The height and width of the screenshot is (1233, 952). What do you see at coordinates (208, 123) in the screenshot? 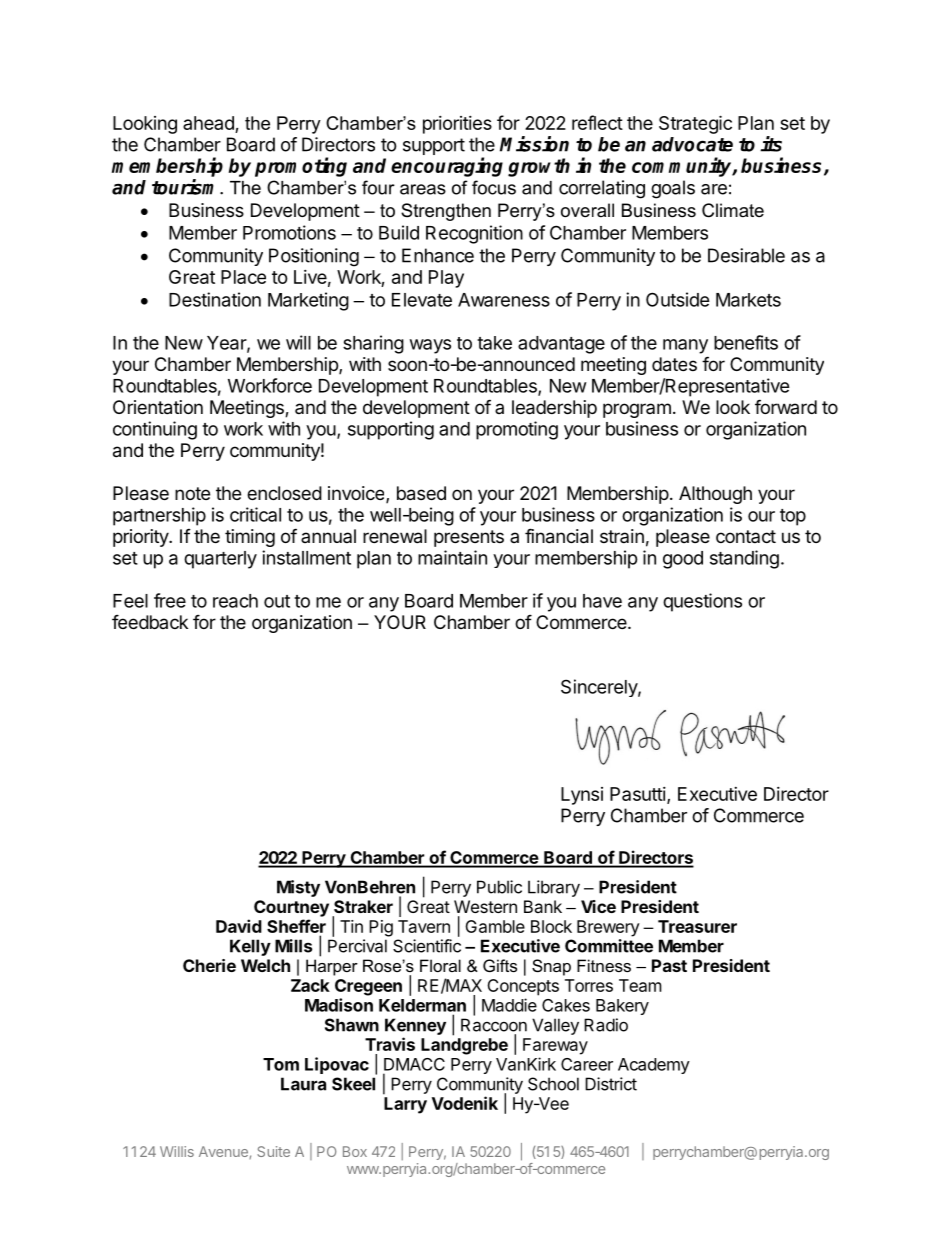
I see `ahead` at bounding box center [208, 123].
